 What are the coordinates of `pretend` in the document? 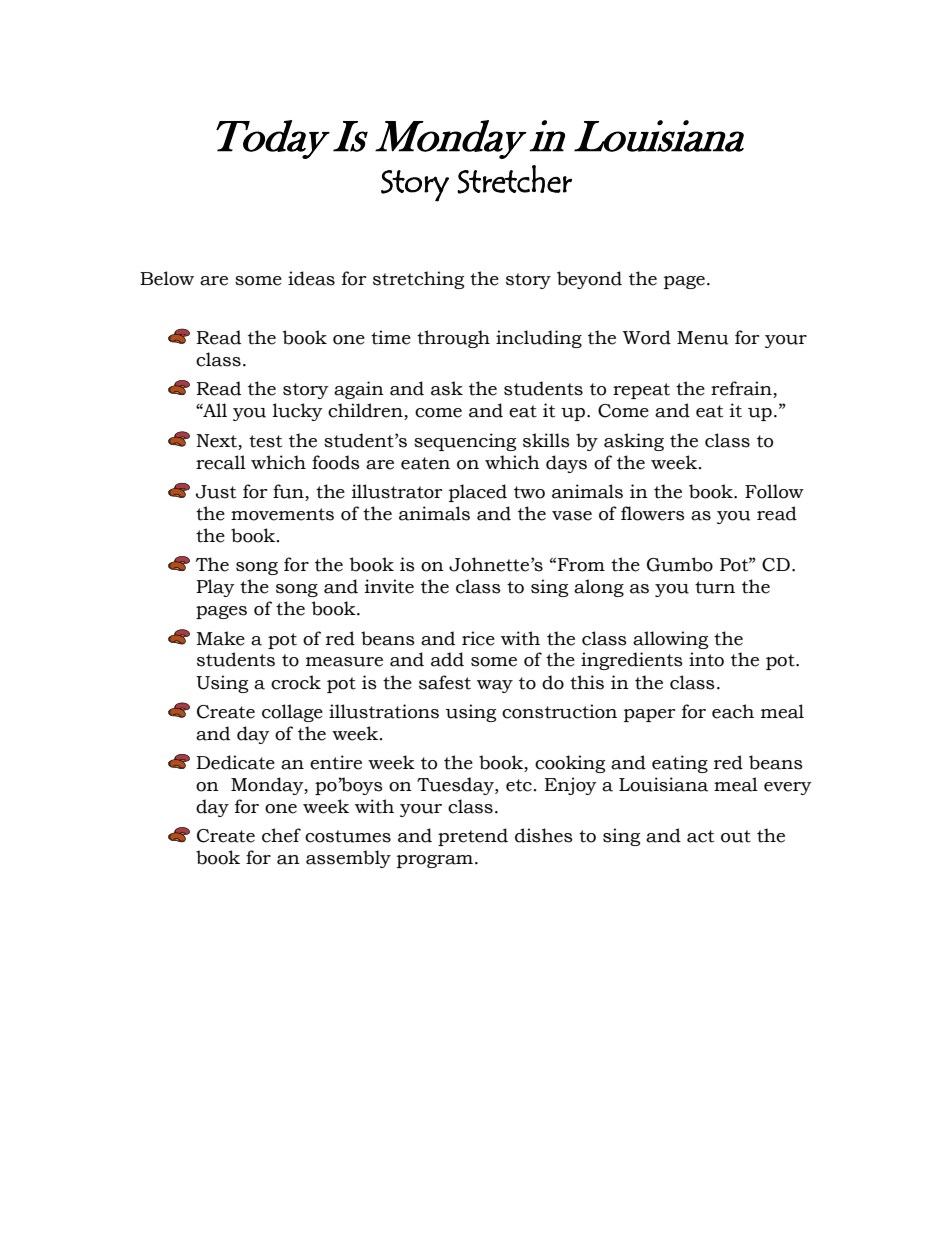 It's located at (473, 837).
